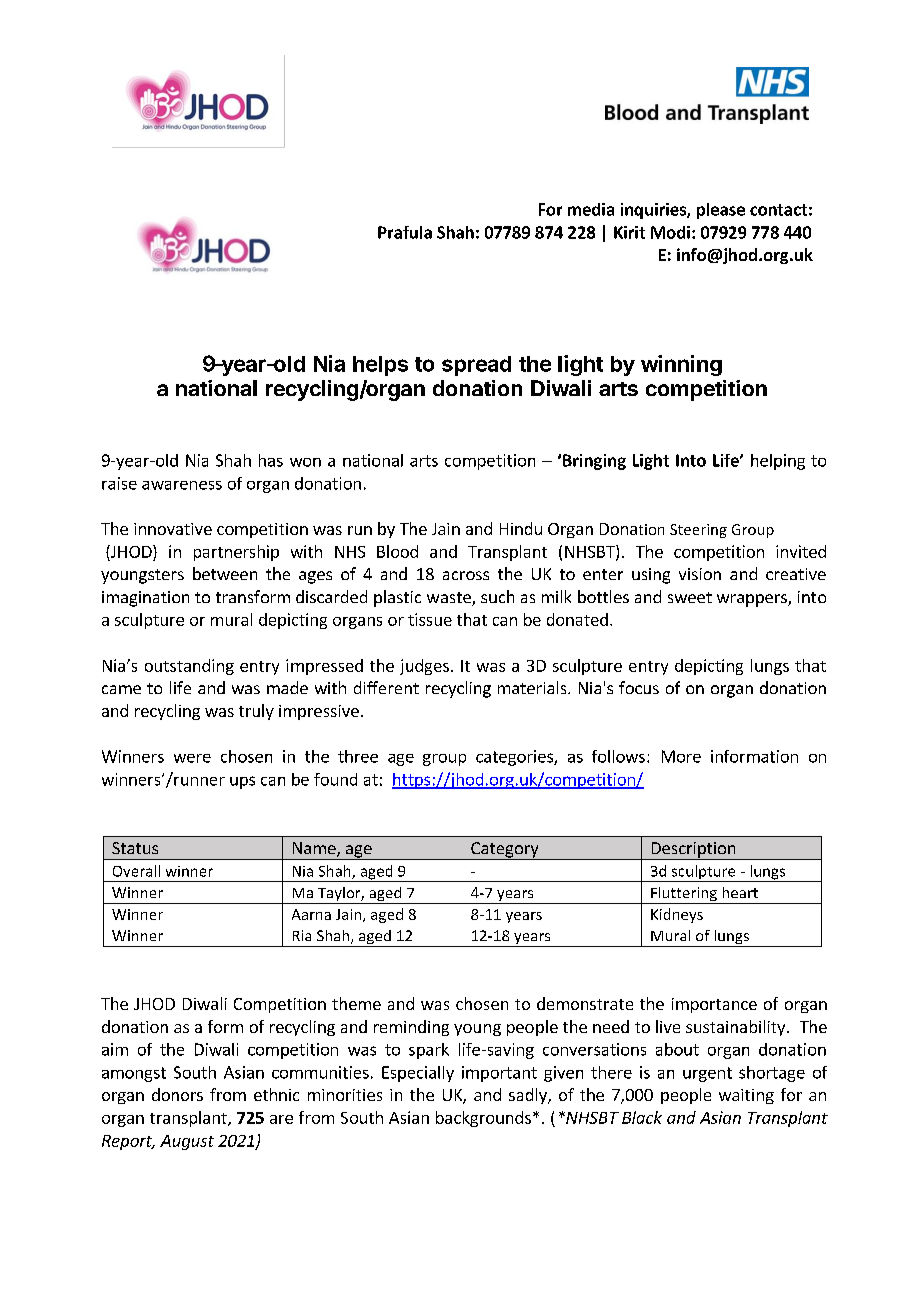 The height and width of the screenshot is (1308, 924). I want to click on helps, so click(380, 366).
